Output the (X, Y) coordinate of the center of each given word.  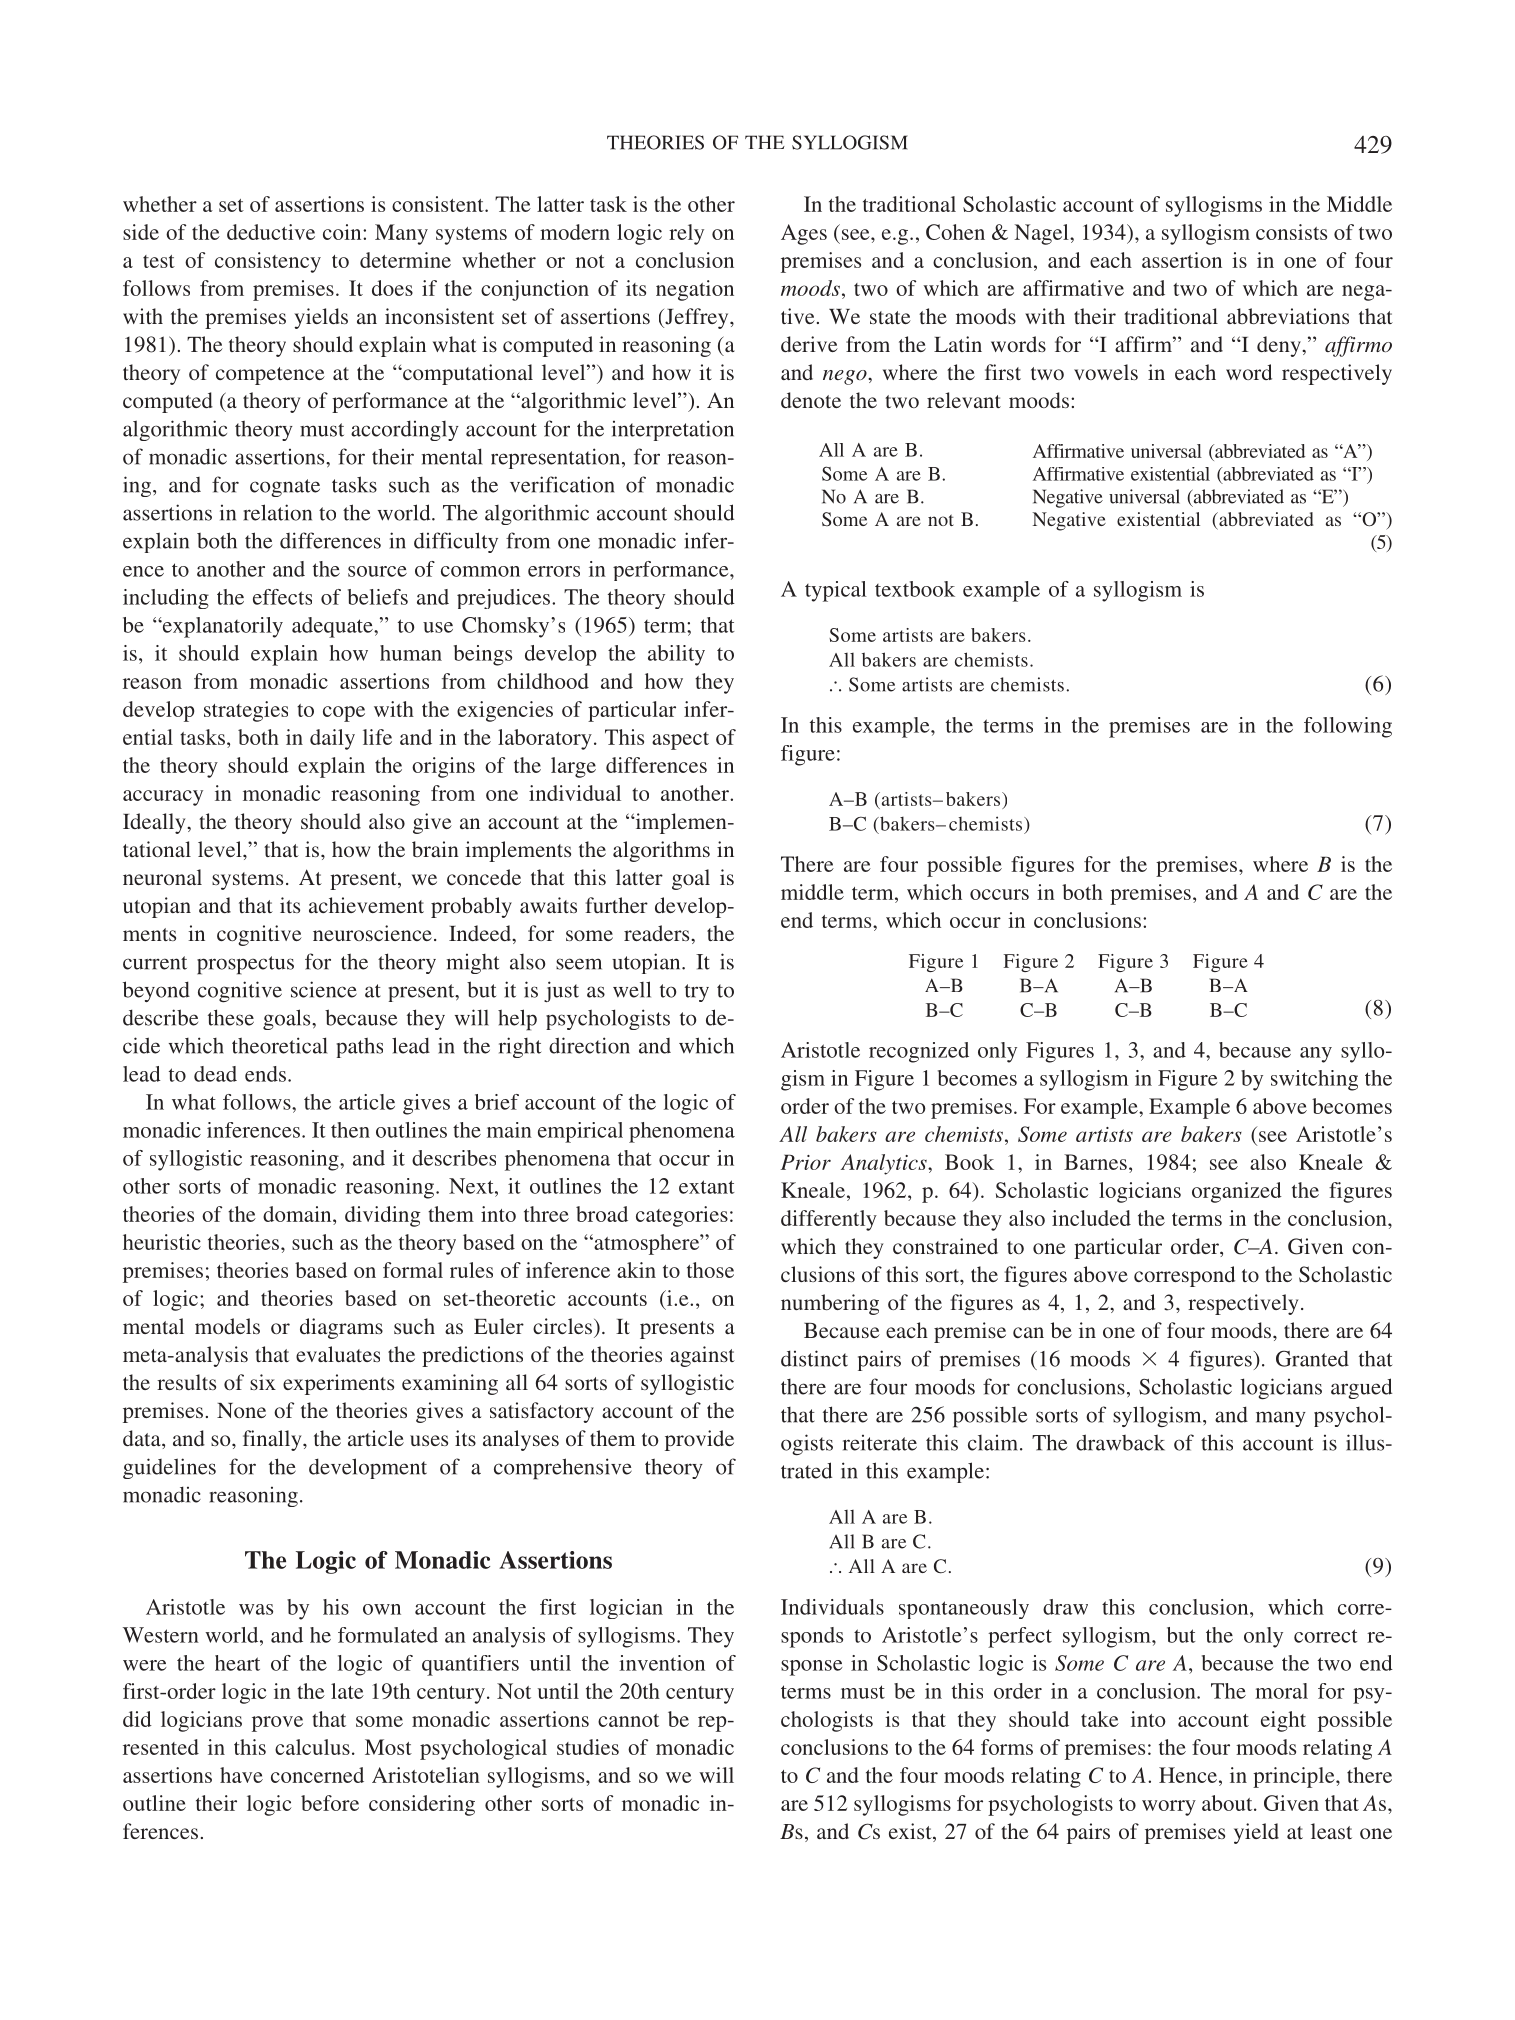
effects (282, 597)
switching (1314, 1080)
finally (273, 1440)
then (350, 1130)
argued (1361, 1388)
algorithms (661, 851)
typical (836, 591)
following (1348, 727)
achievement (366, 905)
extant (707, 1187)
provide (699, 1440)
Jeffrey (697, 318)
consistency (268, 262)
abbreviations (1288, 316)
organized (1237, 1192)
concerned (317, 1775)
